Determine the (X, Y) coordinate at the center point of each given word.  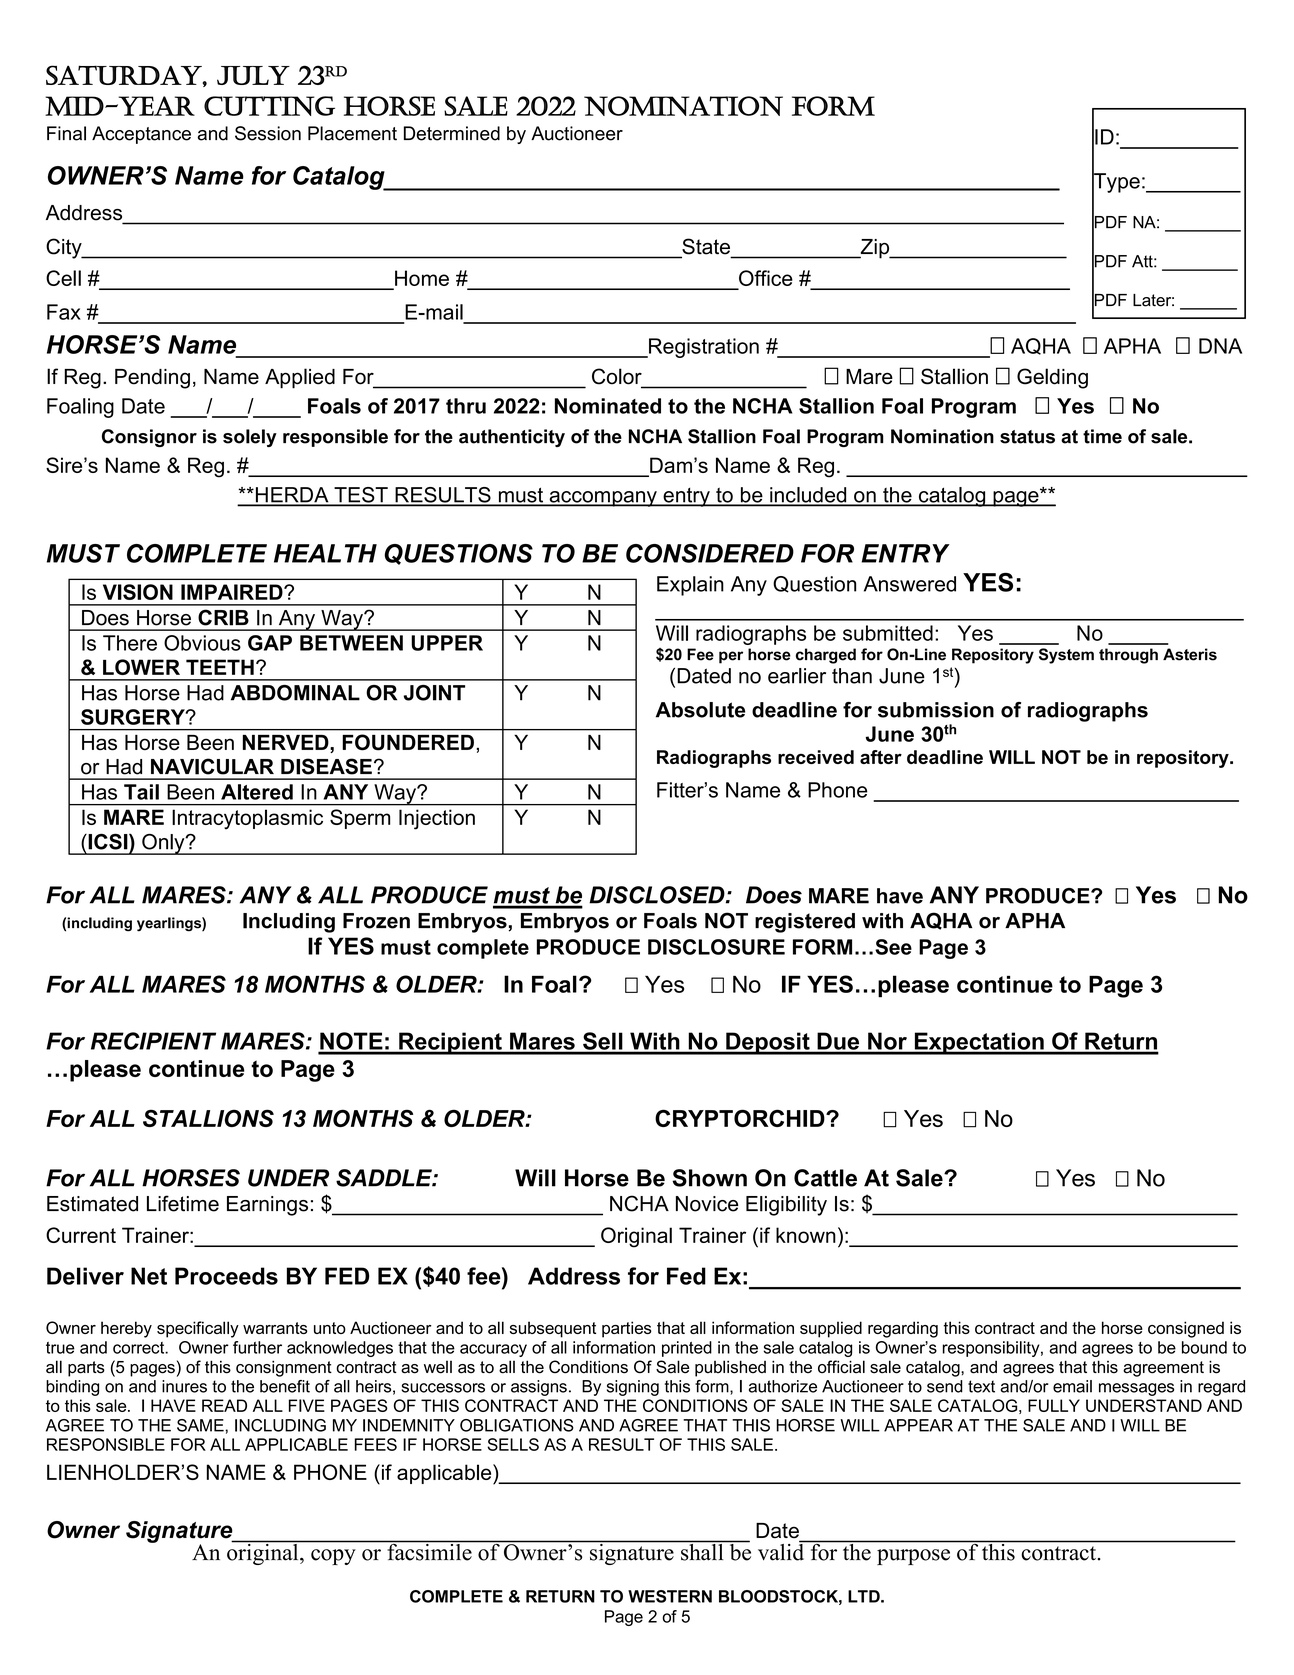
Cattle (825, 1178)
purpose (913, 1557)
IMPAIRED (233, 592)
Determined (452, 133)
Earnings (267, 1206)
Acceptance (141, 135)
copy (333, 1557)
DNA (1220, 346)
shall (702, 1551)
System (1066, 656)
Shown (709, 1178)
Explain (690, 586)
